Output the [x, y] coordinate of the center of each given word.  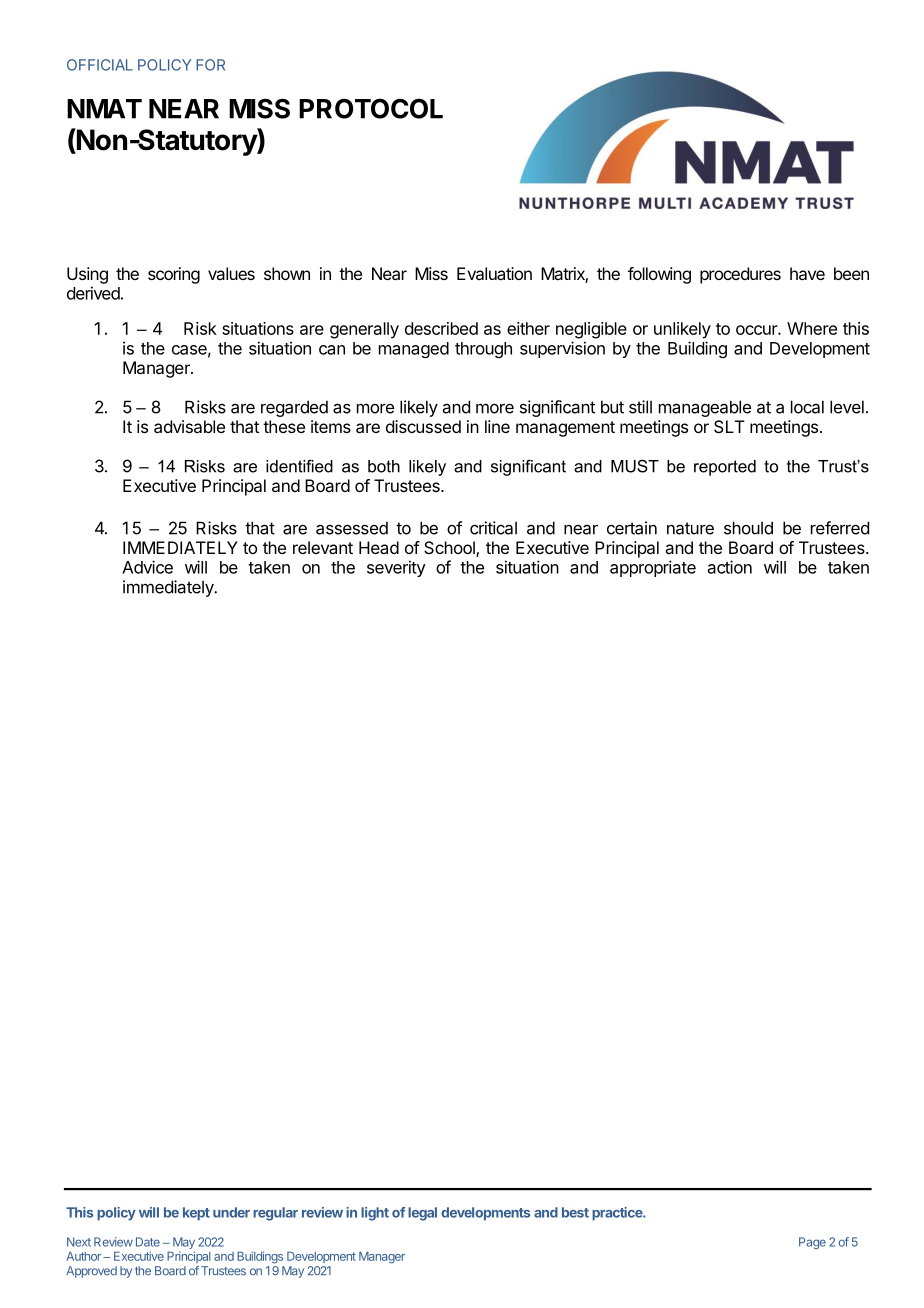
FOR [210, 65]
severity [396, 568]
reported [725, 468]
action [730, 567]
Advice [147, 567]
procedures [740, 275]
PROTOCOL [371, 108]
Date [148, 1242]
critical [493, 528]
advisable [189, 426]
